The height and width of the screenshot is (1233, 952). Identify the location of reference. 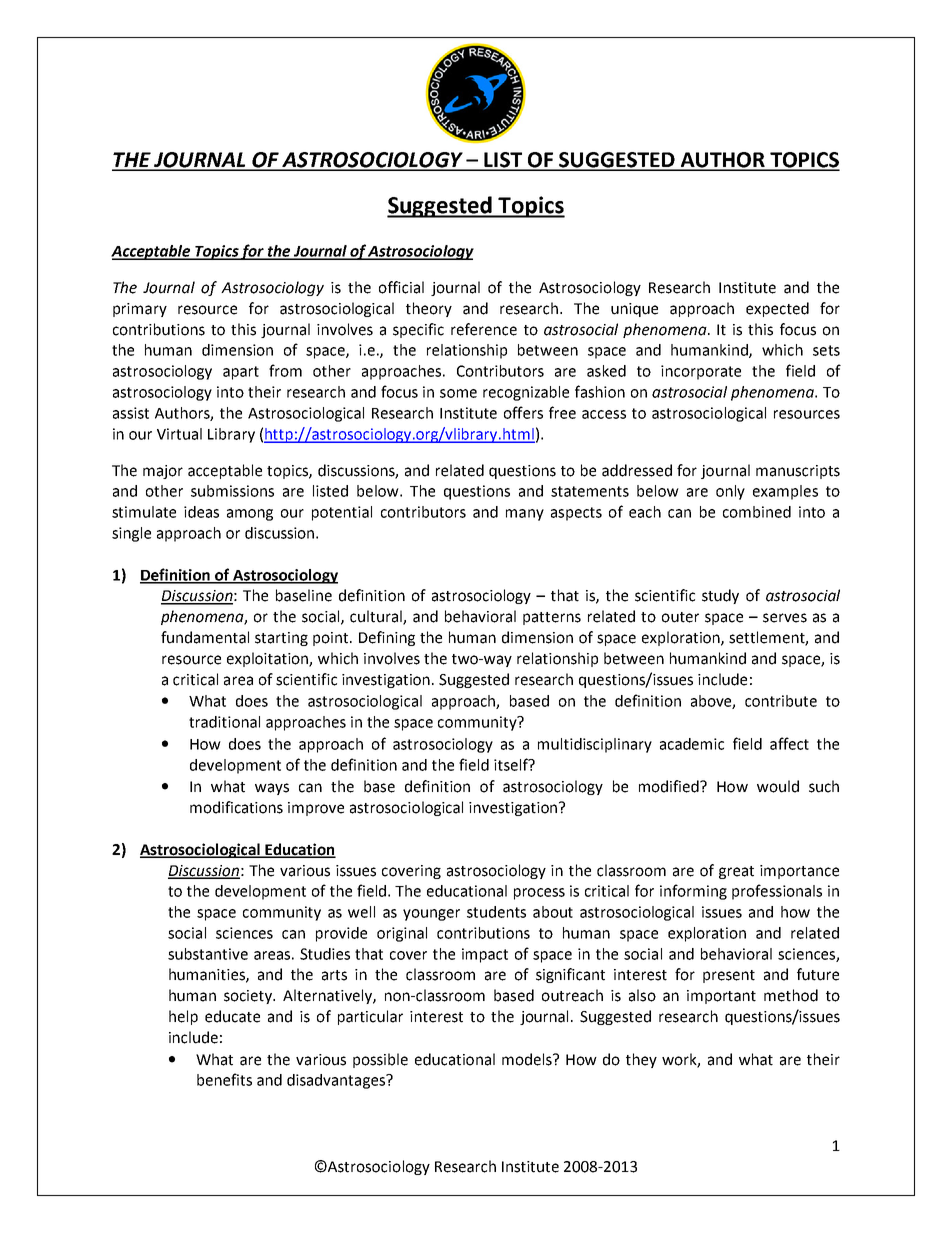
(484, 329).
